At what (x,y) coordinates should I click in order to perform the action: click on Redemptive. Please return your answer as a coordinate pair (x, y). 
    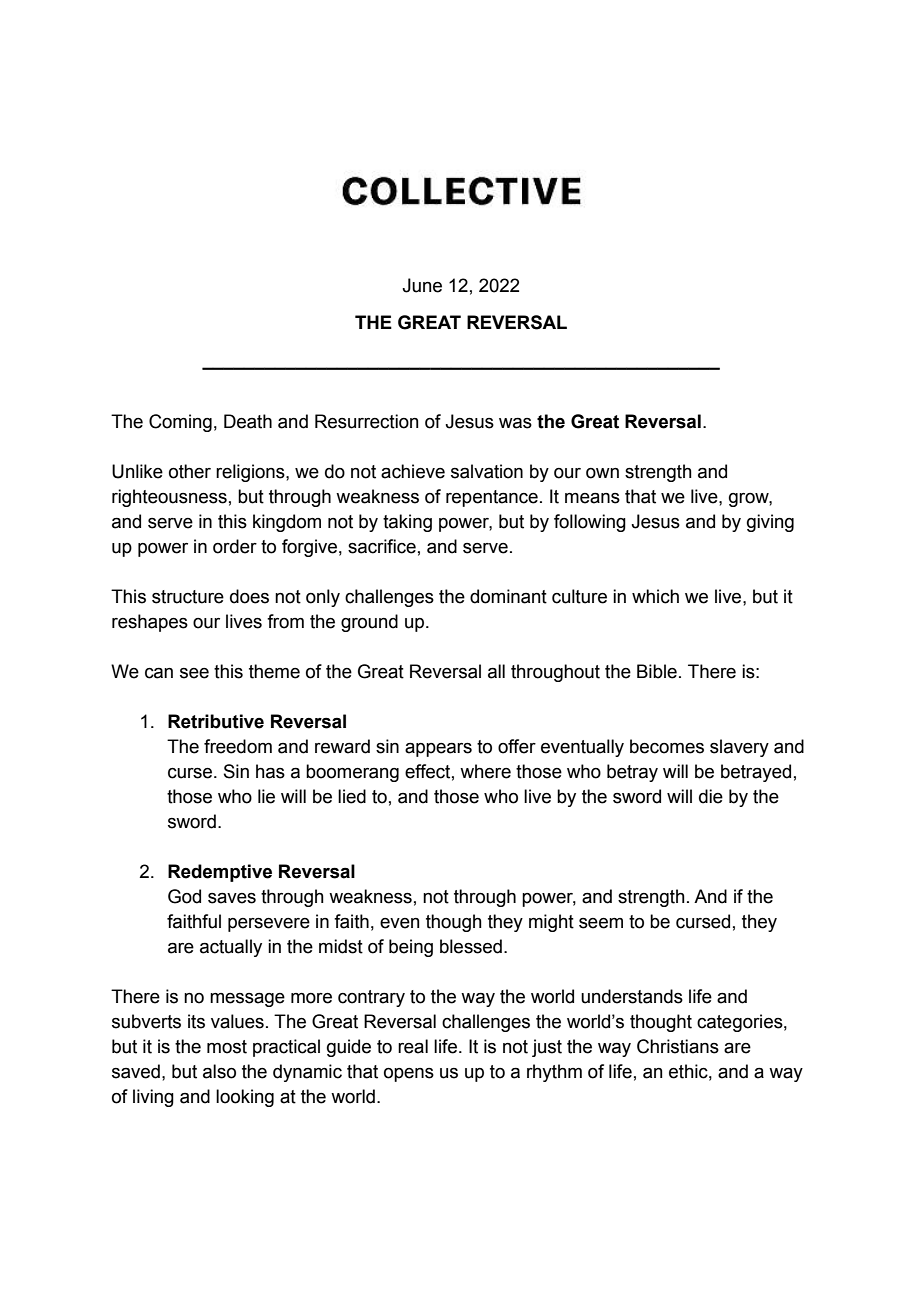
    Looking at the image, I should click on (220, 873).
